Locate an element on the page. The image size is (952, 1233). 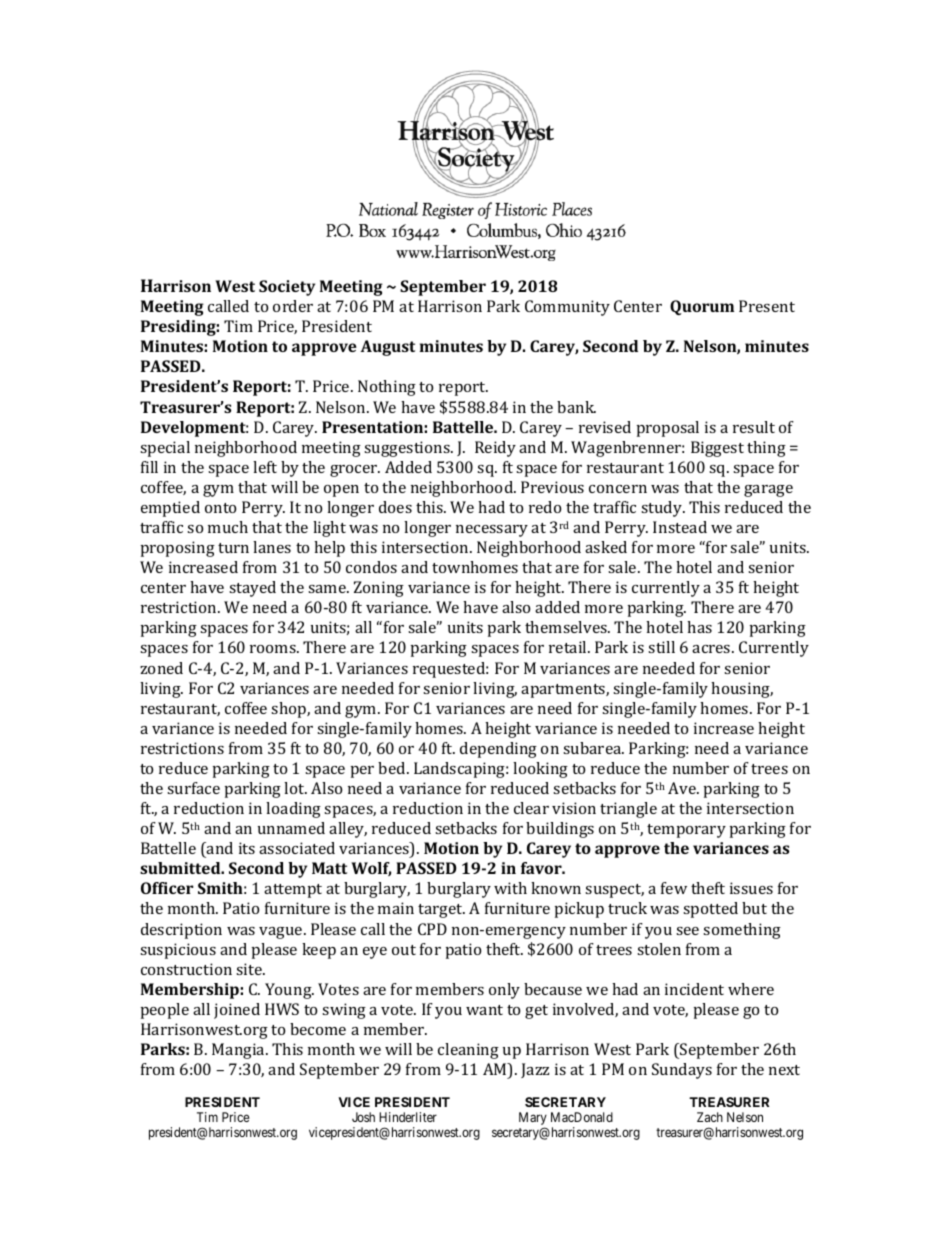
Zach is located at coordinates (710, 1117).
